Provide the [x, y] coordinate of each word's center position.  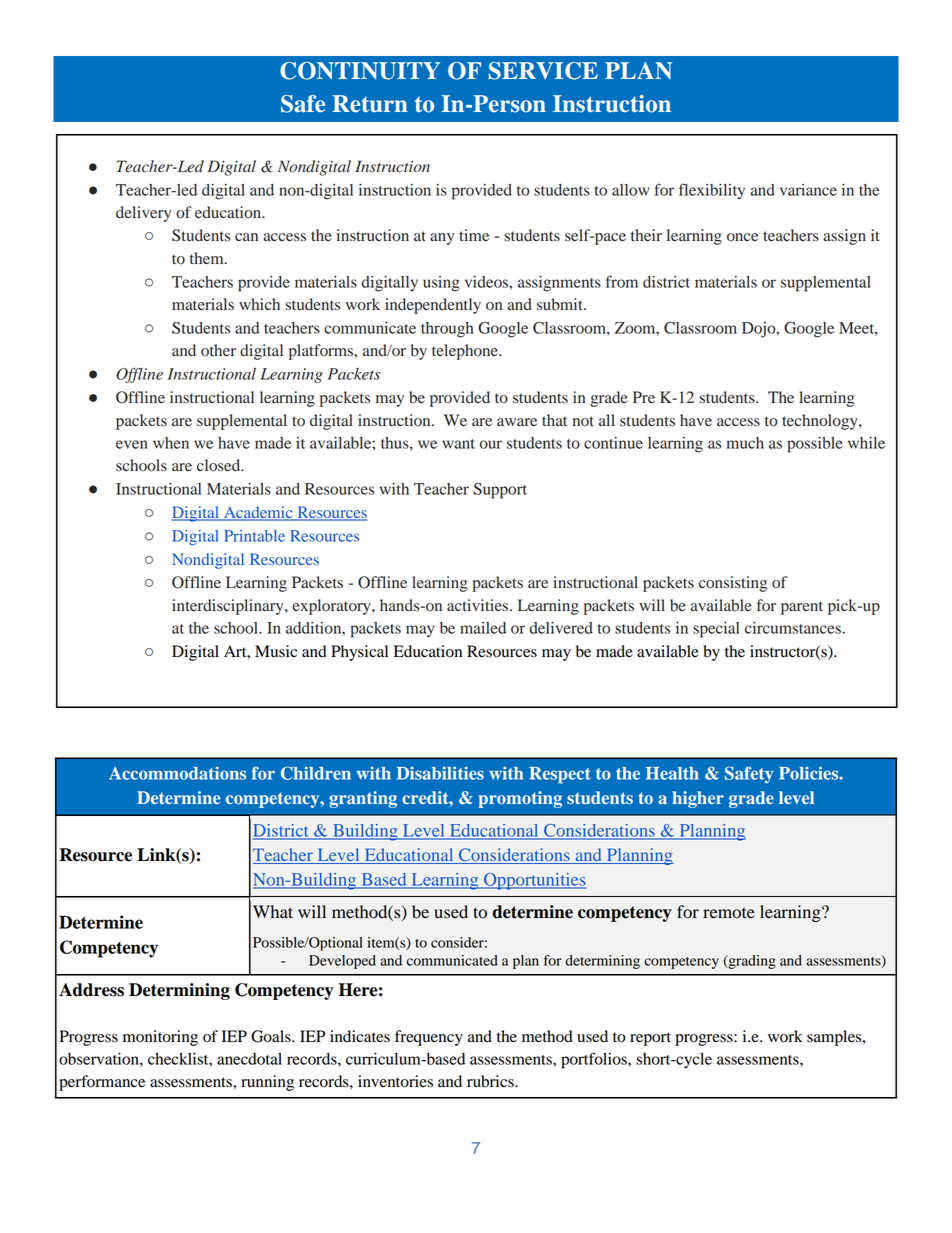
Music [276, 651]
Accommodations [177, 773]
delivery [143, 214]
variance [808, 190]
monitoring [160, 1038]
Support [500, 491]
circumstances [793, 628]
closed [220, 465]
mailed [483, 628]
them [208, 258]
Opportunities [534, 881]
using [441, 284]
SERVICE [543, 71]
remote [729, 913]
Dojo [760, 330]
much [745, 443]
